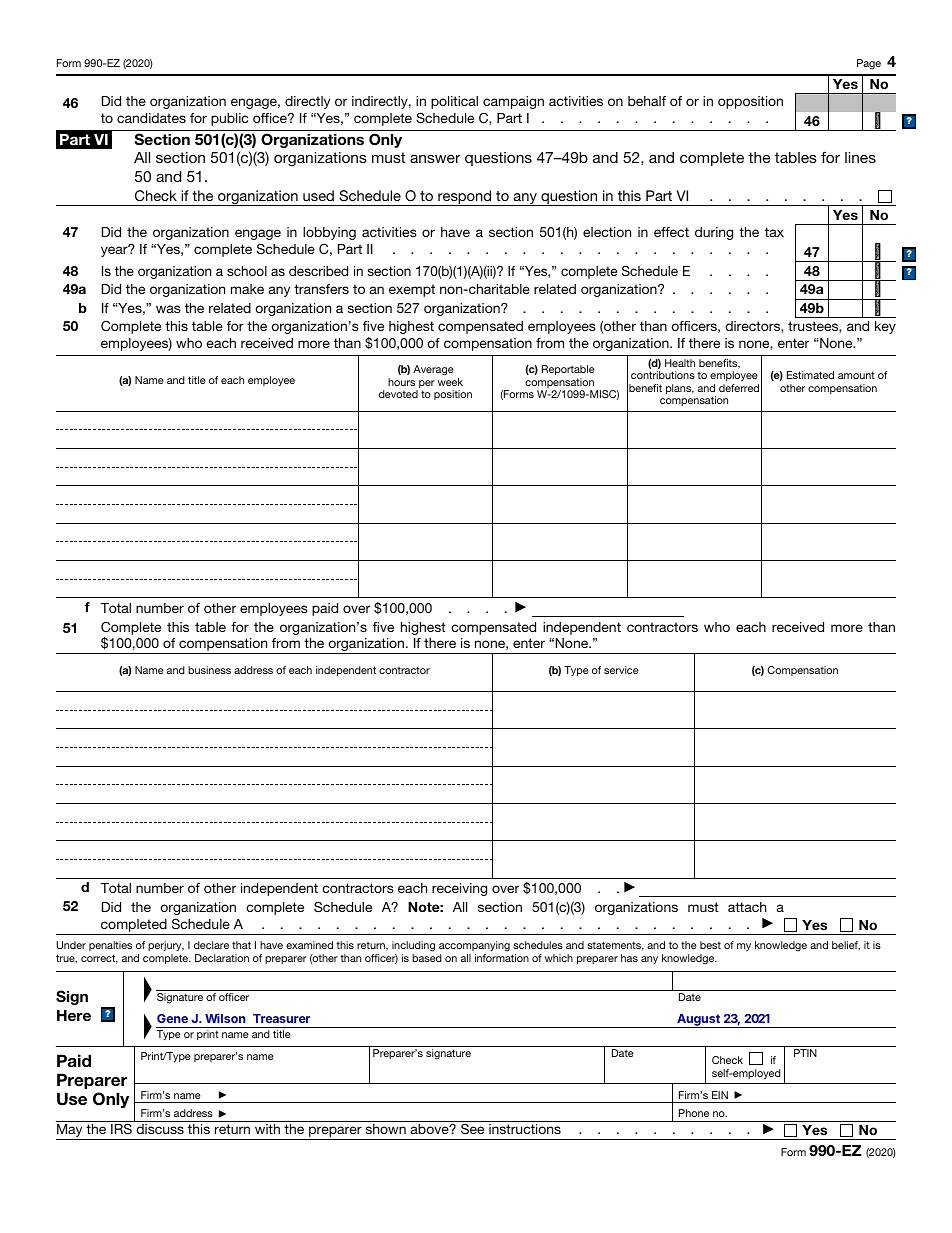  I want to click on public, so click(229, 119).
